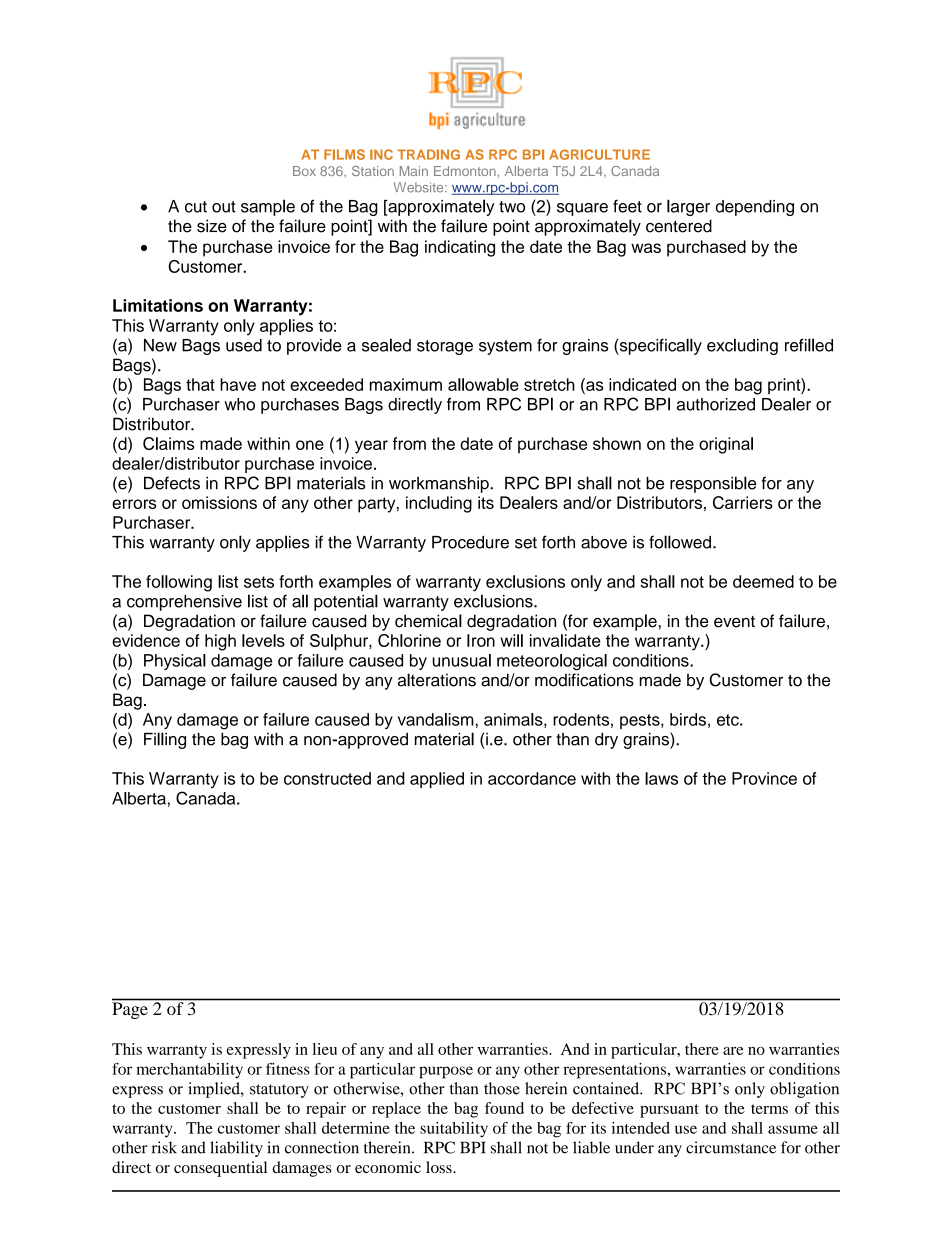  What do you see at coordinates (239, 404) in the page?
I see `who` at bounding box center [239, 404].
